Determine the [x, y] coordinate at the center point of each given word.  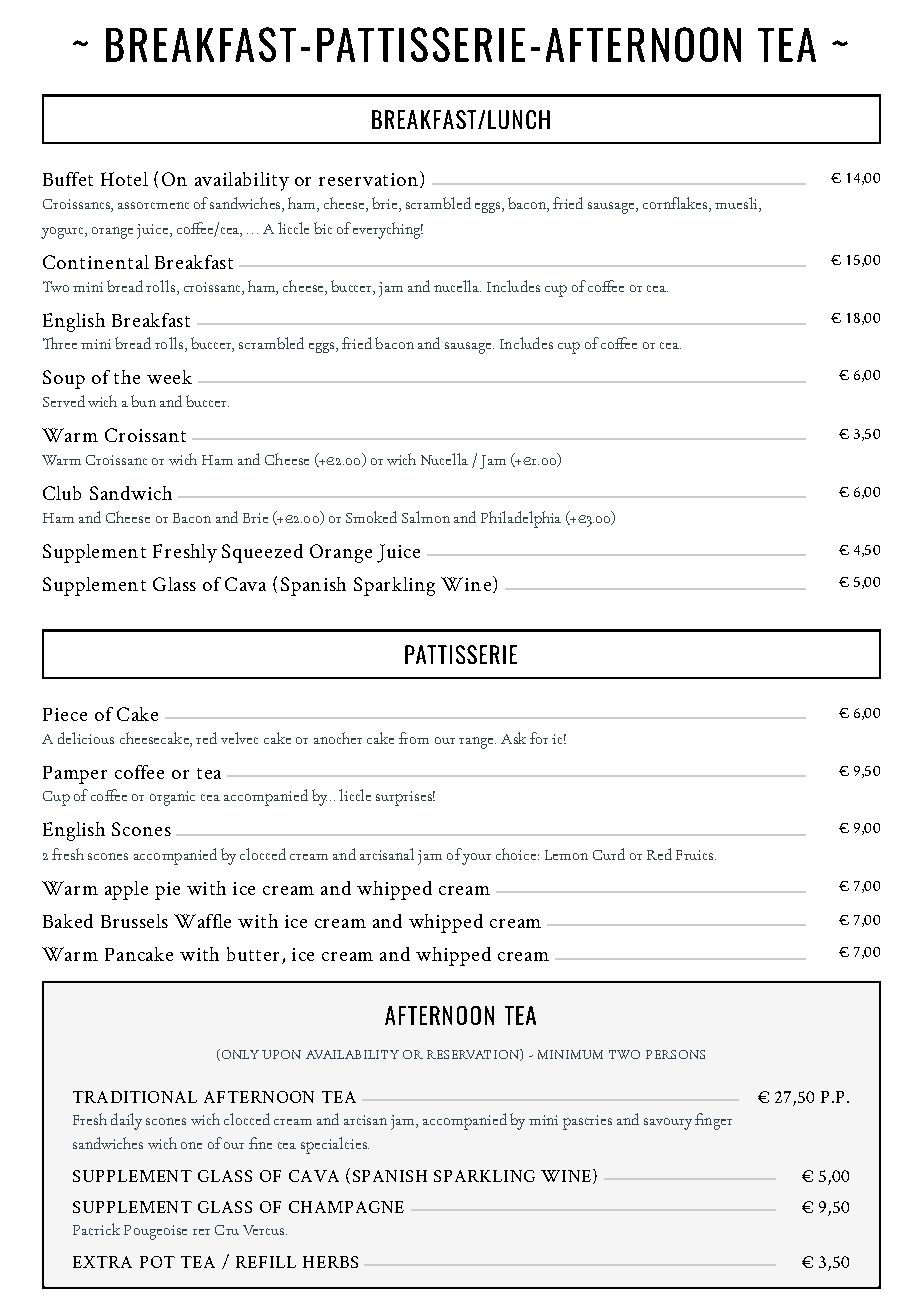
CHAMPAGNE [346, 1207]
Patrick [96, 1229]
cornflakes [675, 203]
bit [323, 228]
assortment [153, 205]
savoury [668, 1124]
